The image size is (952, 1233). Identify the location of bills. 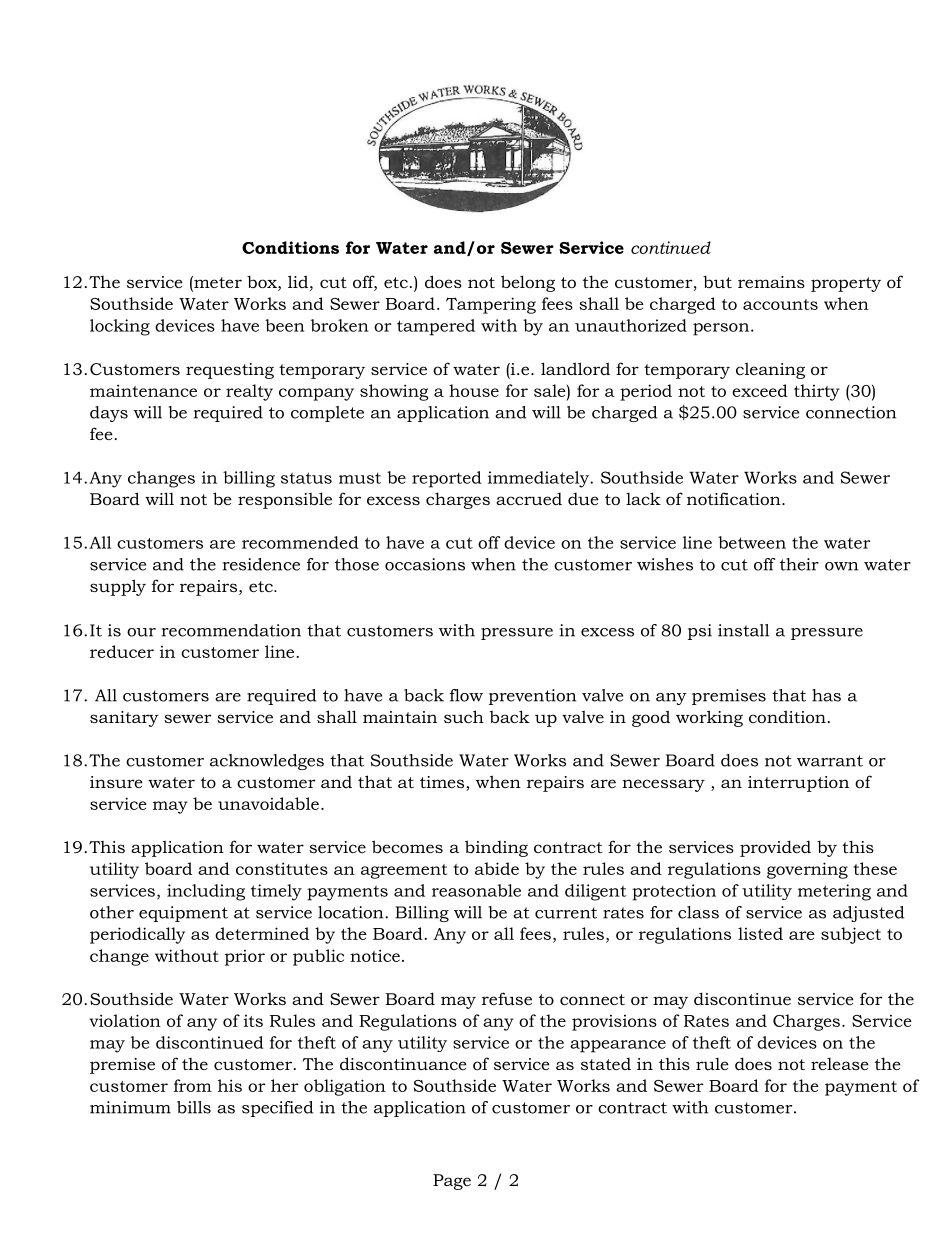
(194, 1107).
